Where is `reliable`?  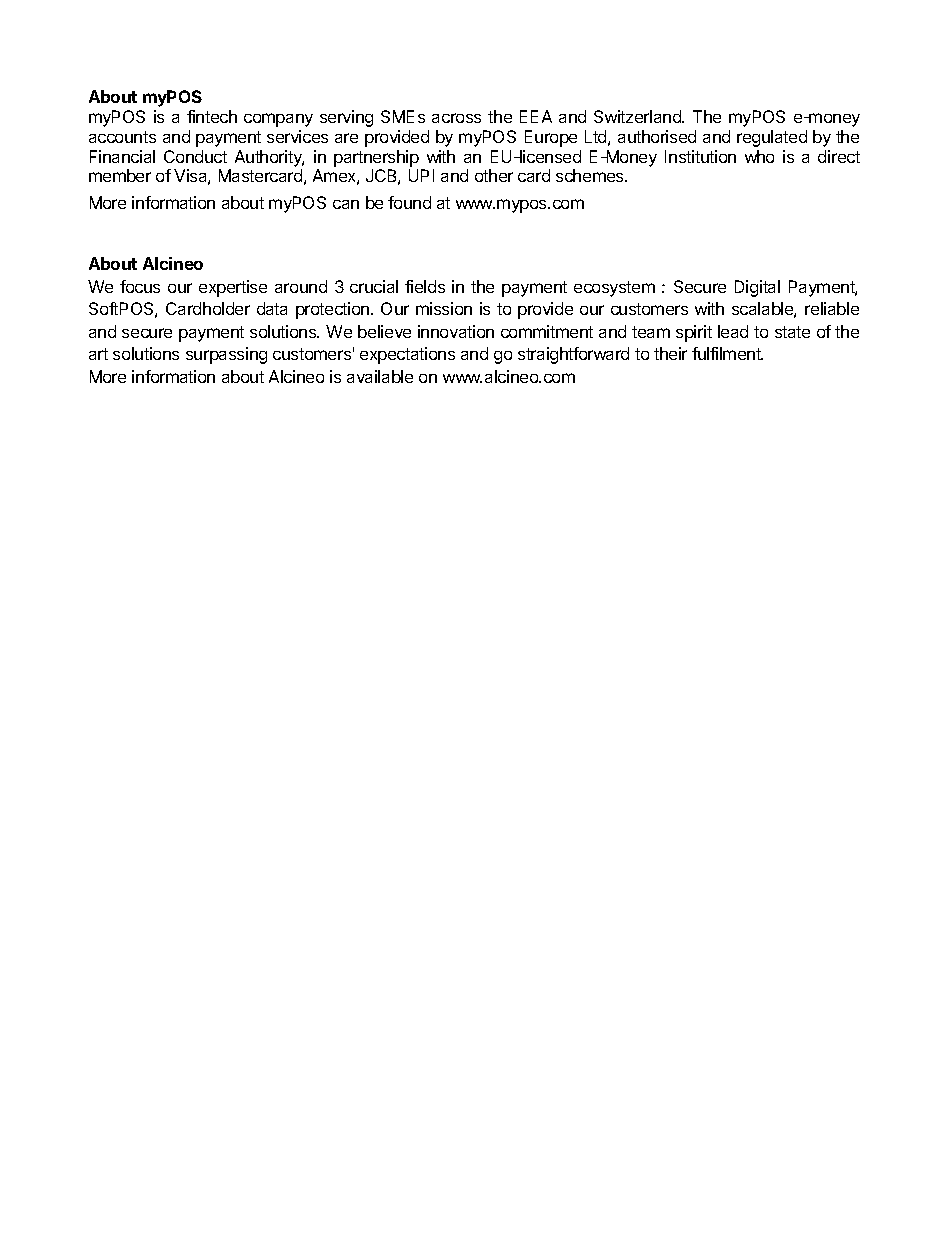 reliable is located at coordinates (832, 308).
